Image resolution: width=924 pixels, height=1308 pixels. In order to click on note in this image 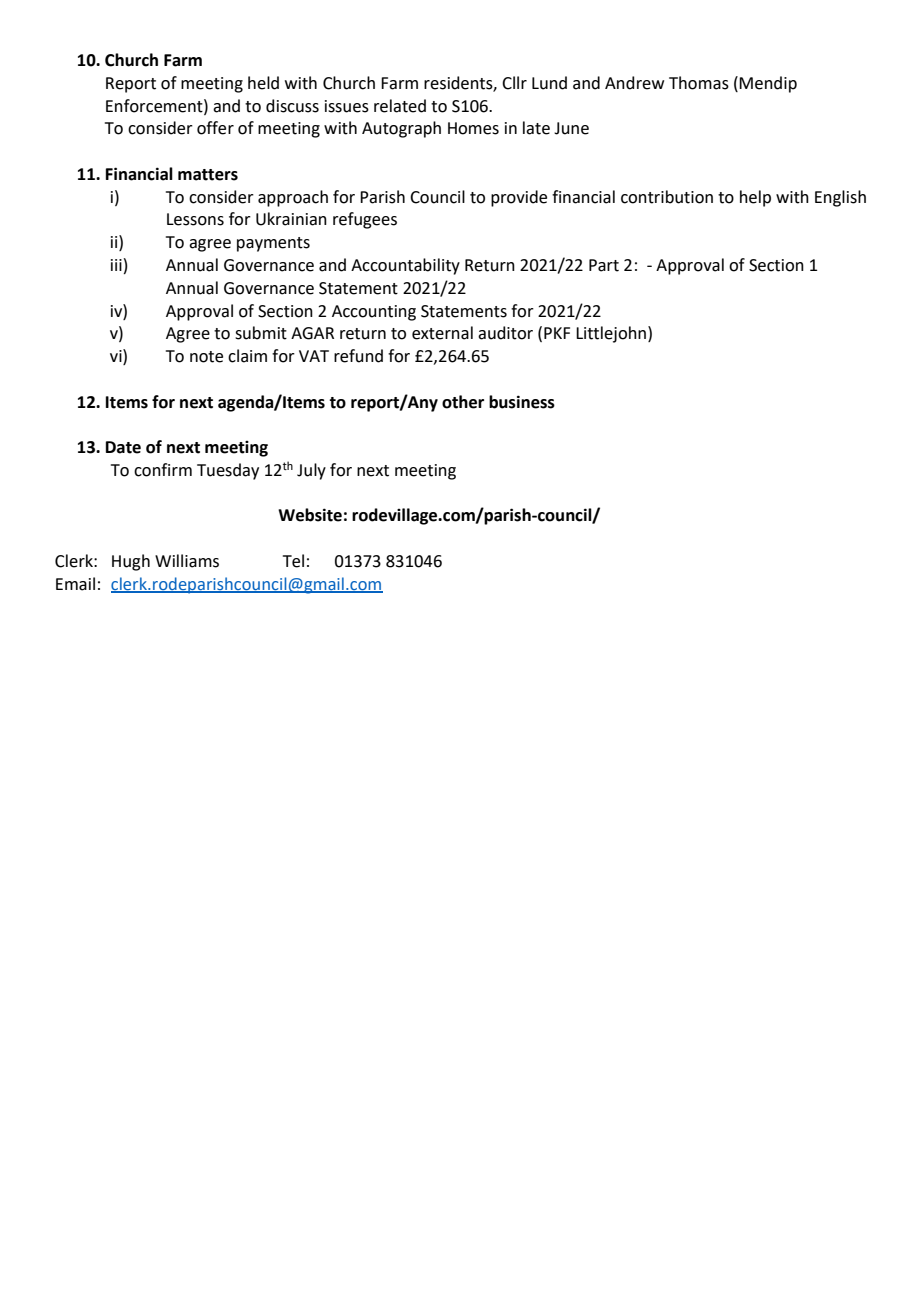, I will do `click(206, 357)`.
